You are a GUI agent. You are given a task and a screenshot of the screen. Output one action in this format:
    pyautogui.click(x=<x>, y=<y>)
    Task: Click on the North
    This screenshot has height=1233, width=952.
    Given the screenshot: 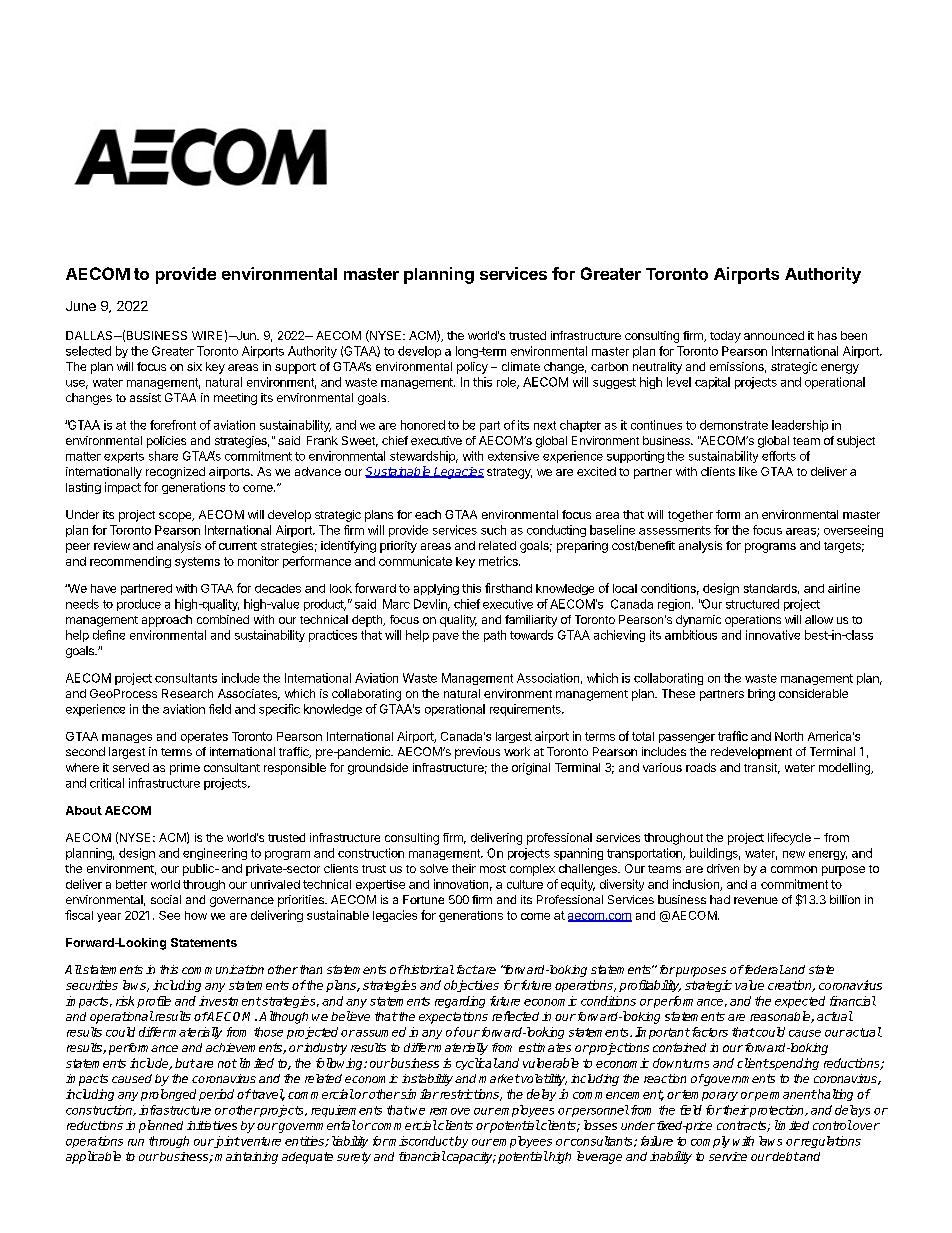 What is the action you would take?
    pyautogui.click(x=789, y=736)
